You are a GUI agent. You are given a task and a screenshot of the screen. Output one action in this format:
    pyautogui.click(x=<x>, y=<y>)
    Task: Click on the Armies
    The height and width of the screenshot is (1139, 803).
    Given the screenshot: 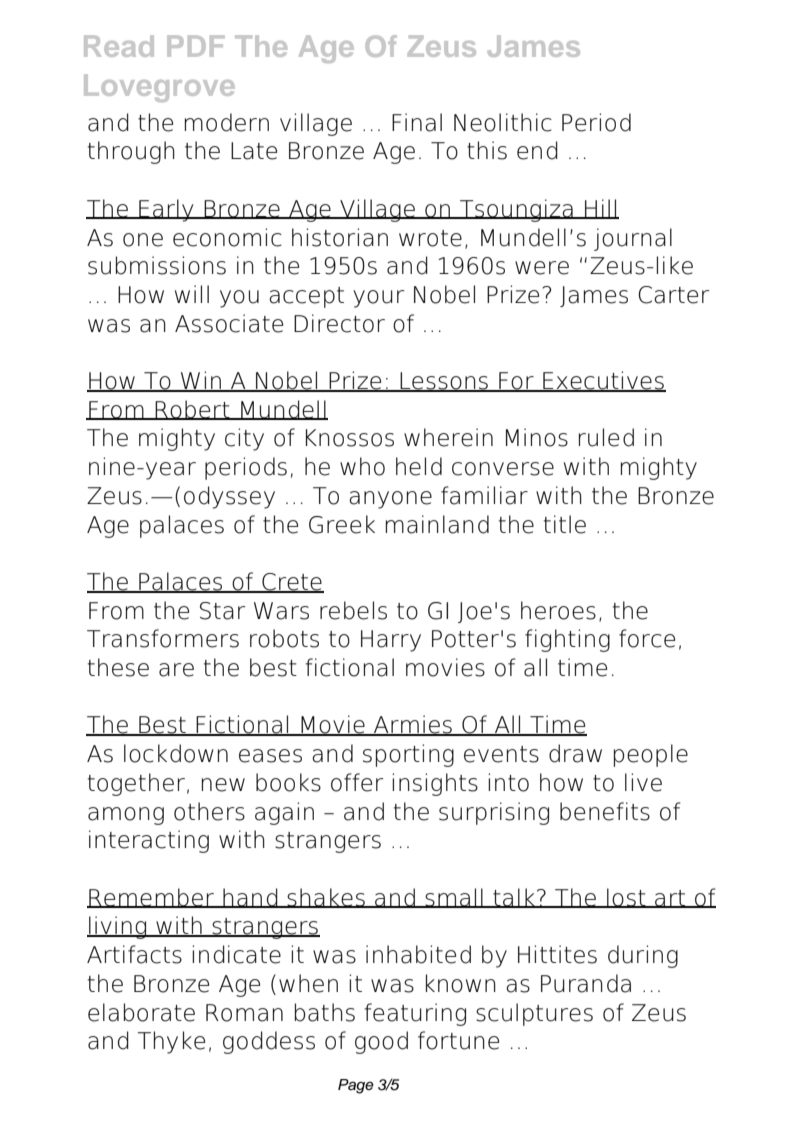 What is the action you would take?
    pyautogui.click(x=413, y=725)
